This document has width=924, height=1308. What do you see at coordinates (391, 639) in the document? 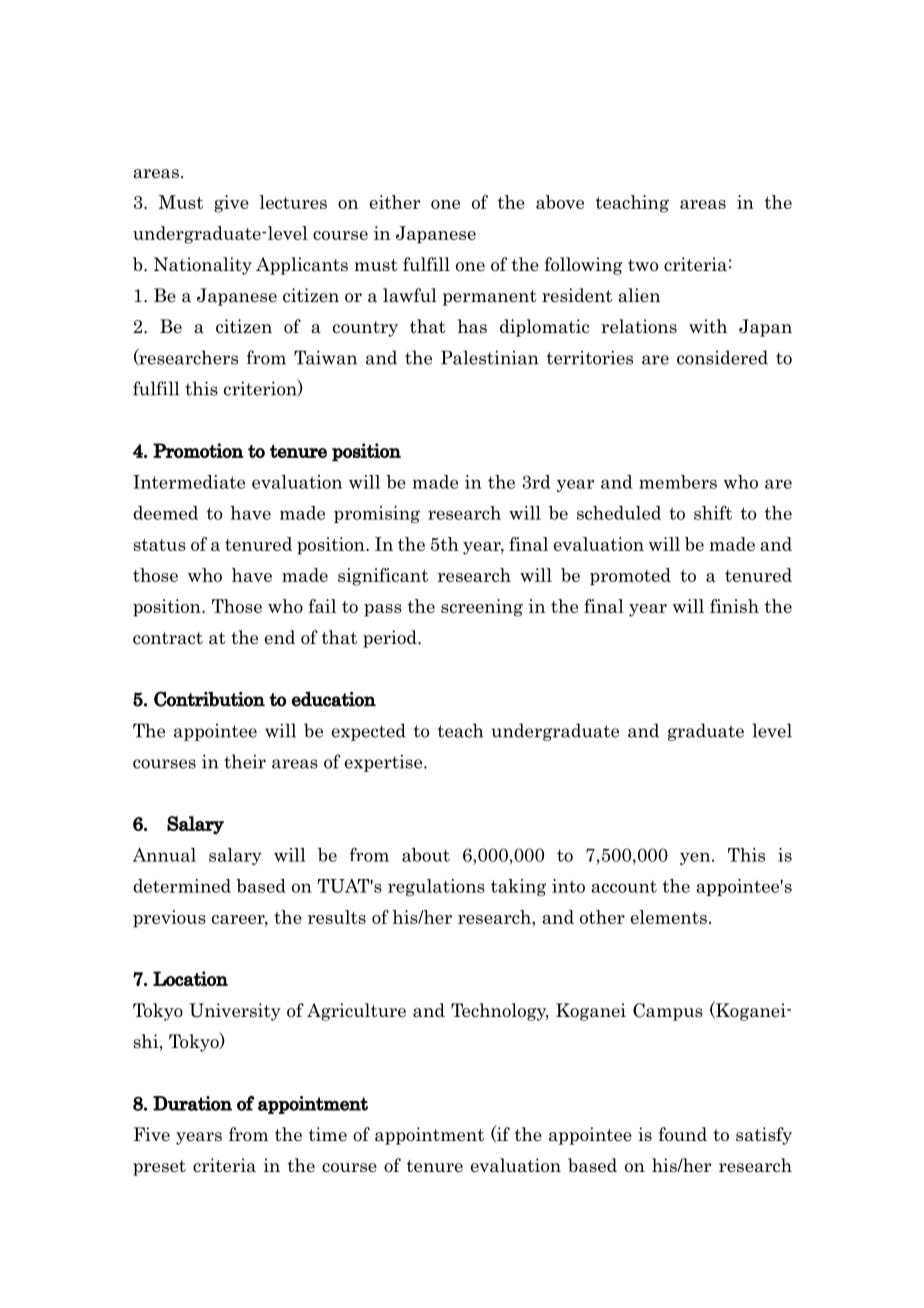
I see `period` at bounding box center [391, 639].
